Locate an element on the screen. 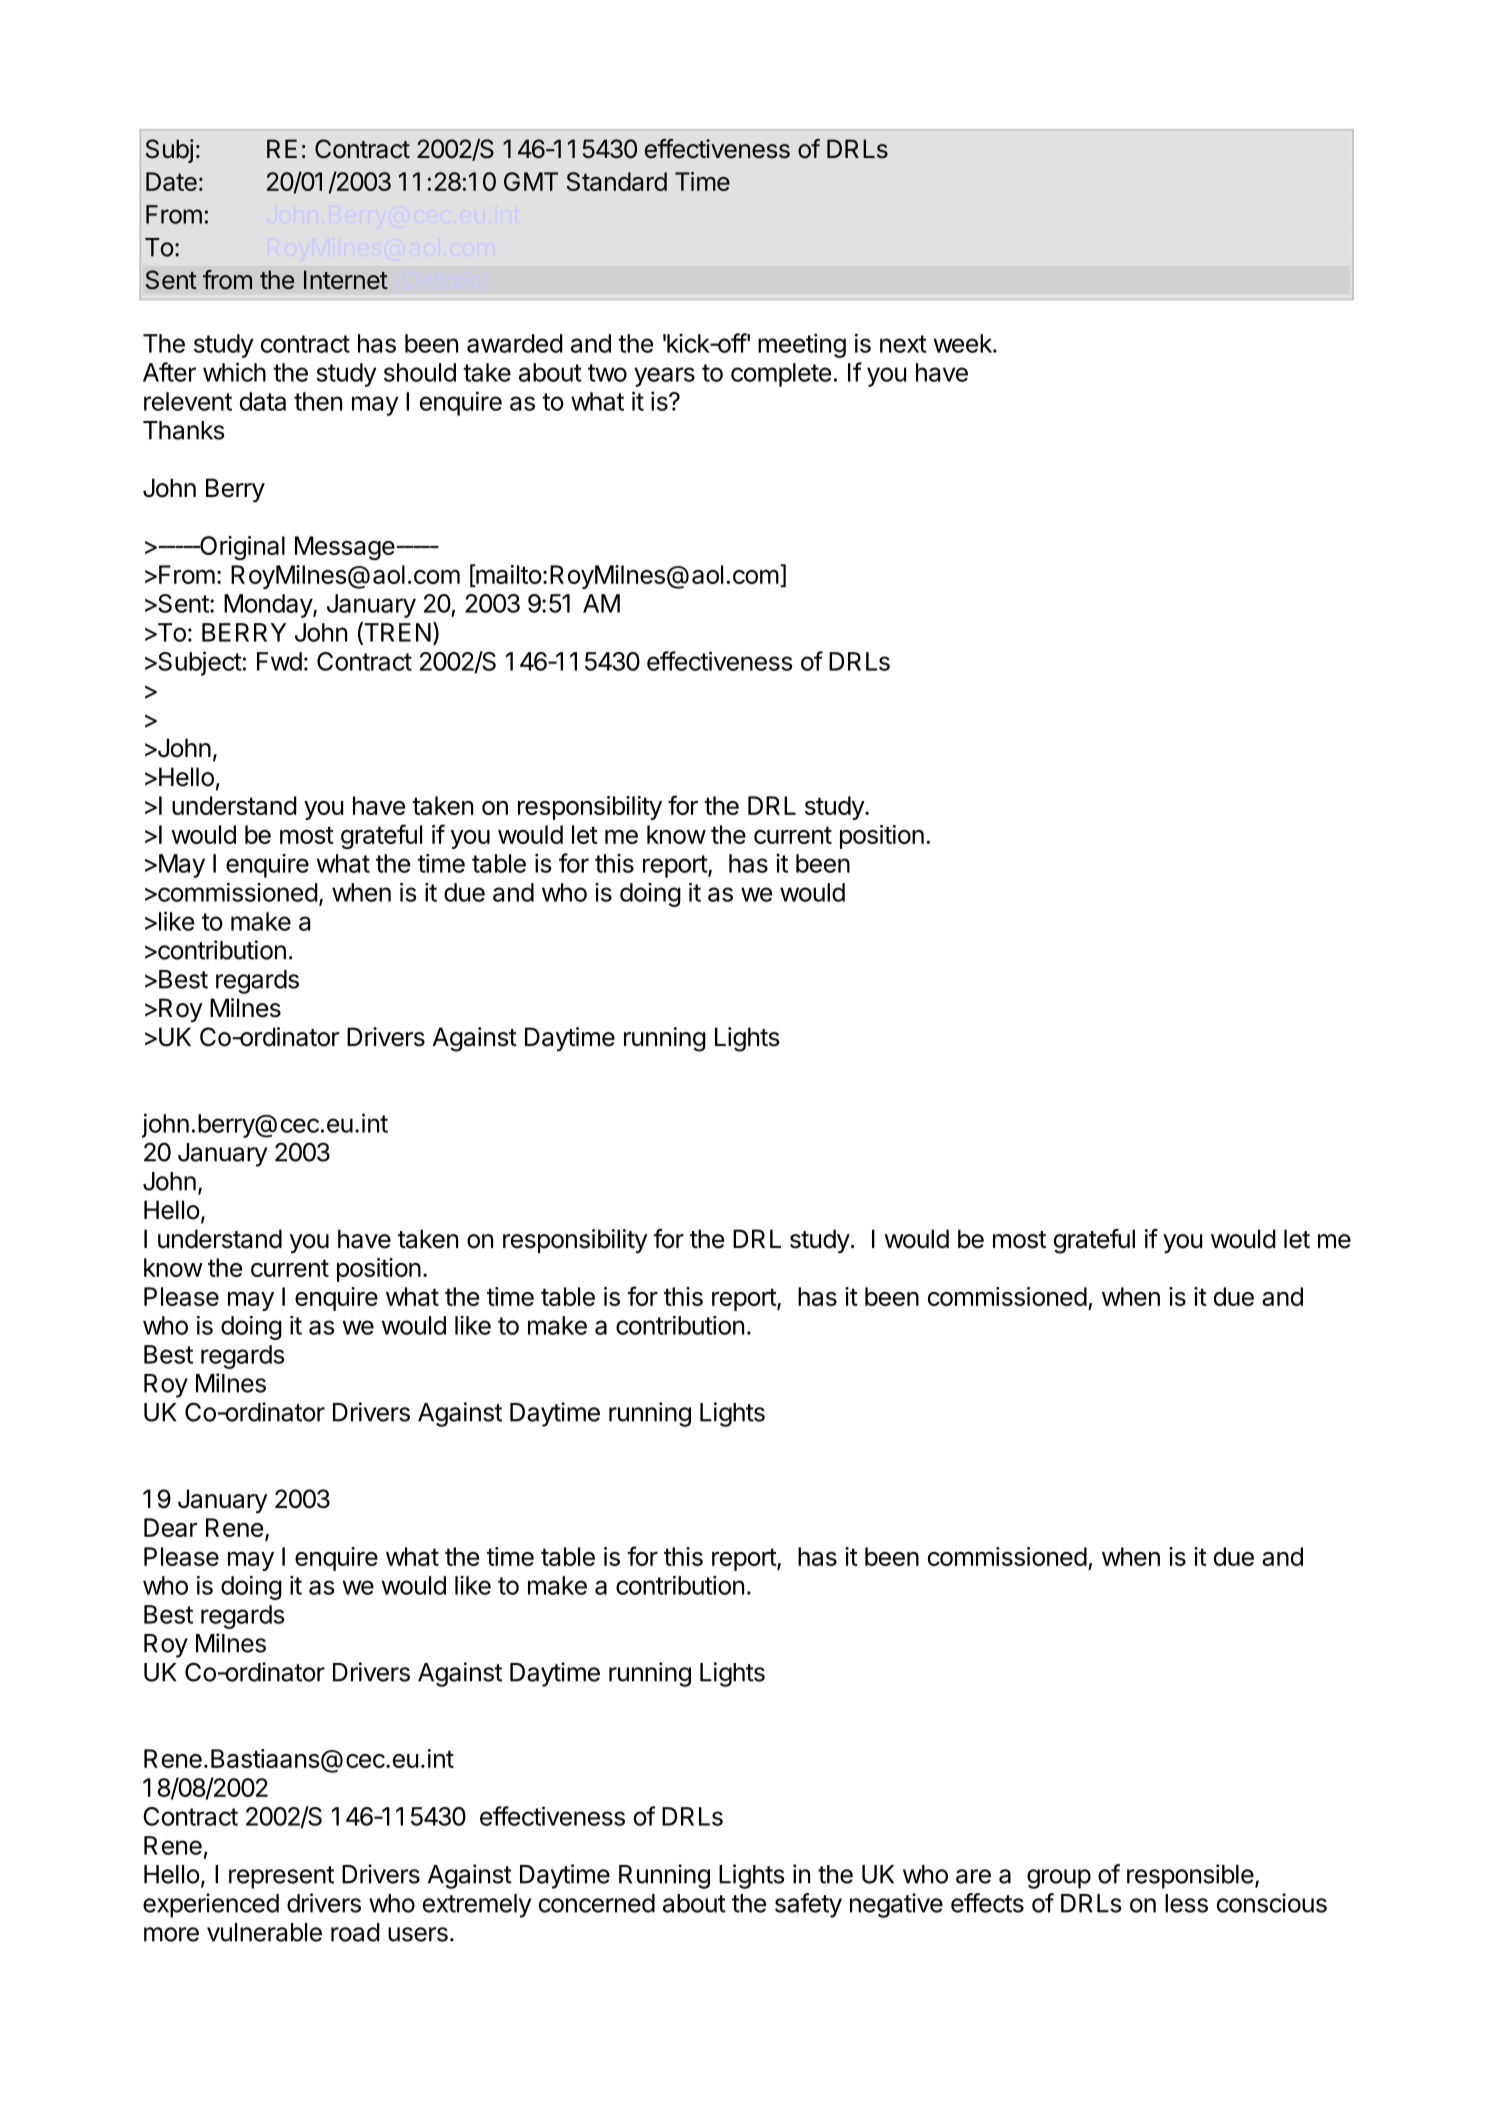 Image resolution: width=1493 pixels, height=2111 pixels. Internet is located at coordinates (346, 280).
